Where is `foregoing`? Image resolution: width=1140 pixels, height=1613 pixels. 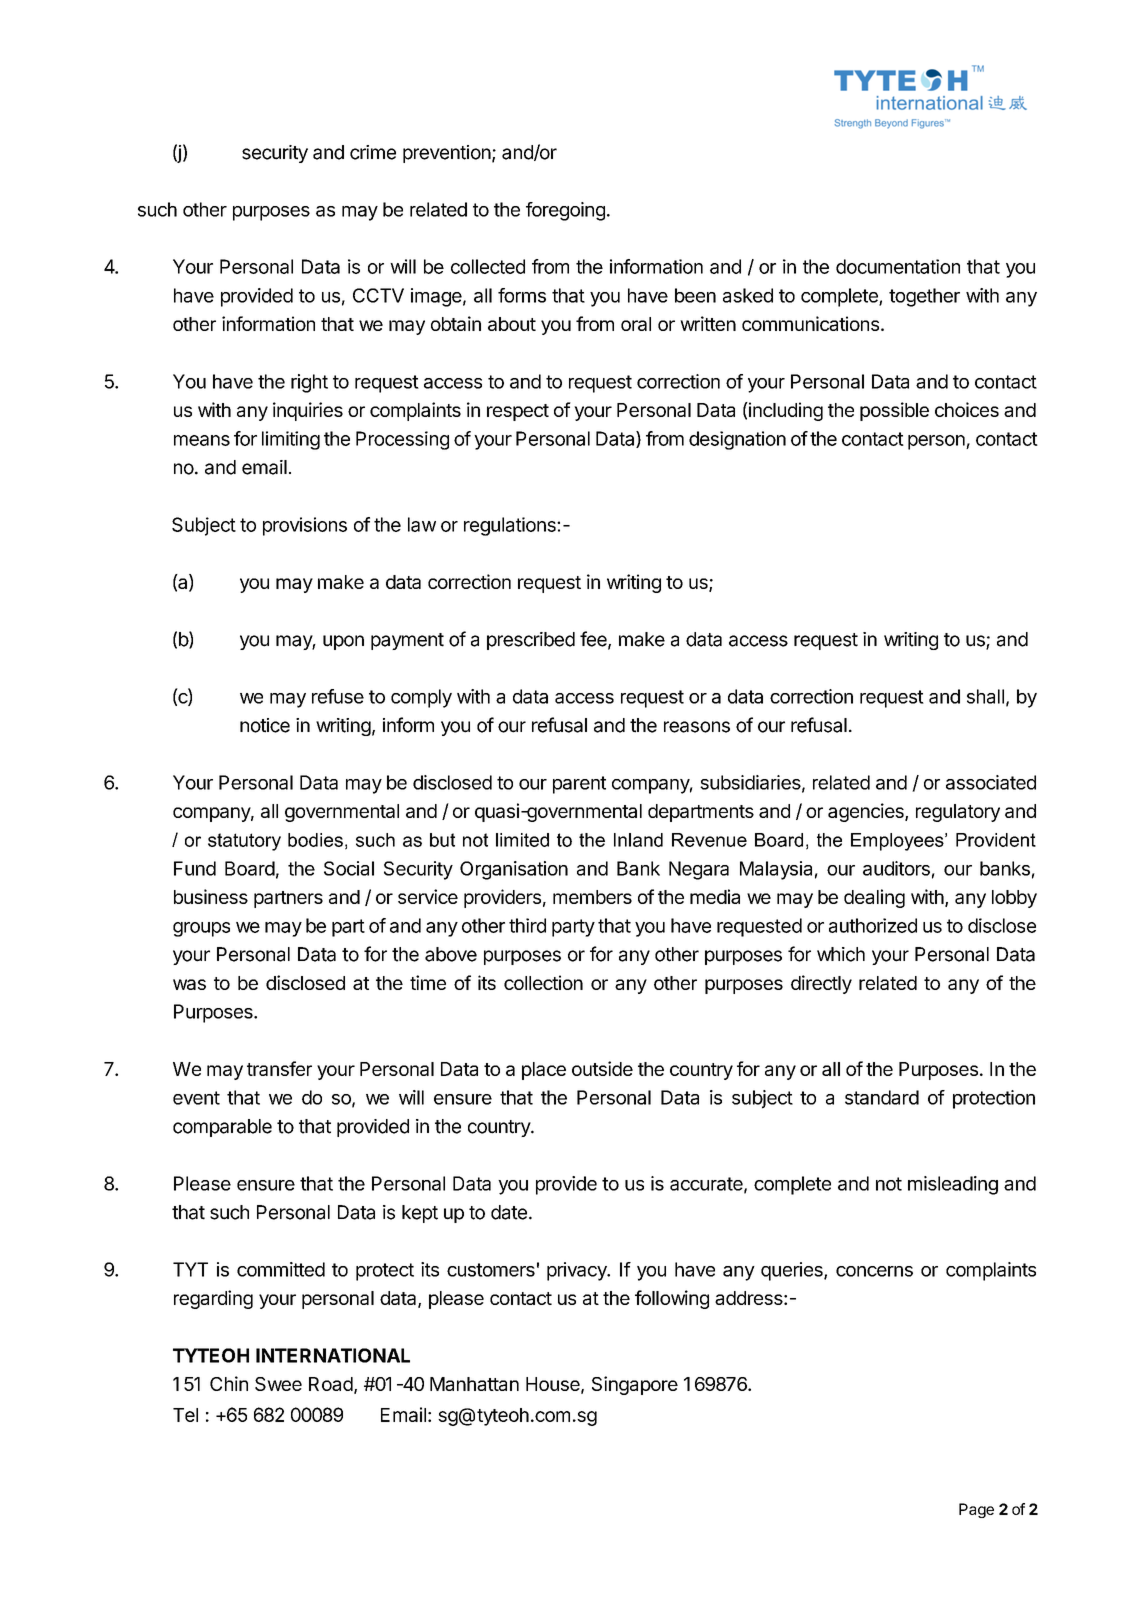
foregoing is located at coordinates (565, 211).
